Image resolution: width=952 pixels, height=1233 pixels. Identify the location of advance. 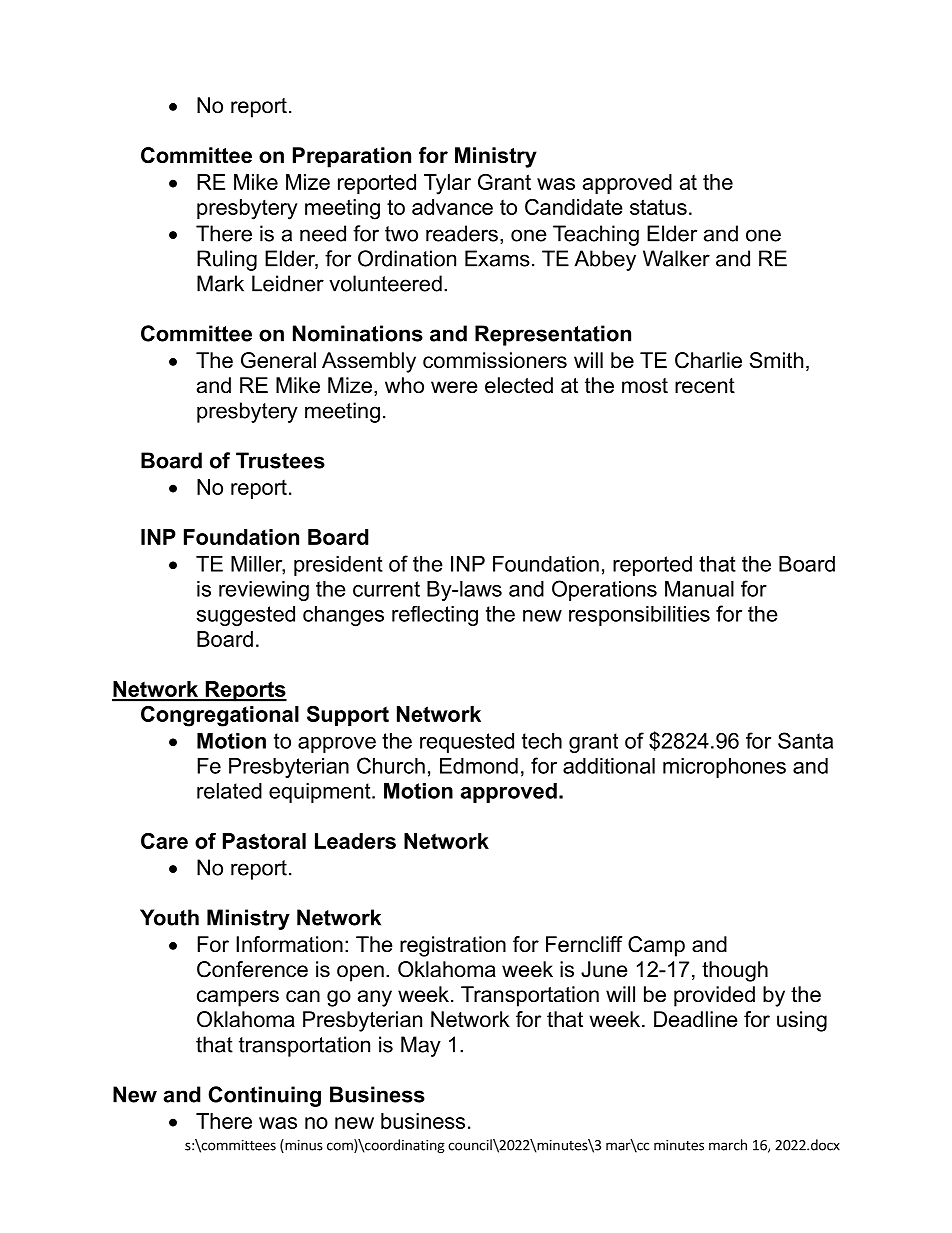
(452, 207).
